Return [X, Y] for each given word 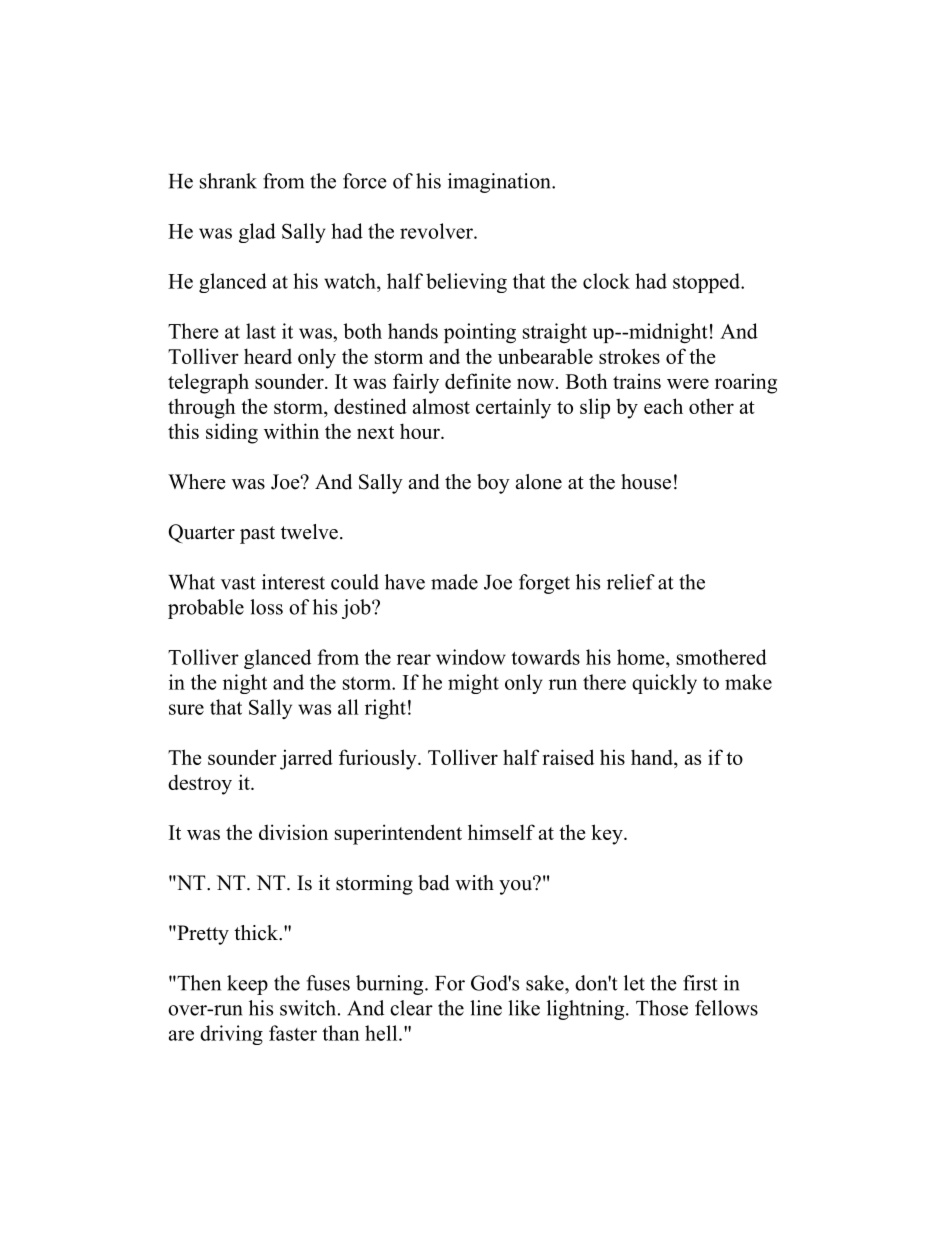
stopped [707, 283]
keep [247, 985]
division [293, 832]
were [688, 383]
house [646, 482]
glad [257, 233]
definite [478, 381]
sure [186, 709]
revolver [437, 231]
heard [268, 356]
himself [501, 832]
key [608, 834]
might [473, 684]
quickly [664, 684]
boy [493, 484]
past [257, 535]
